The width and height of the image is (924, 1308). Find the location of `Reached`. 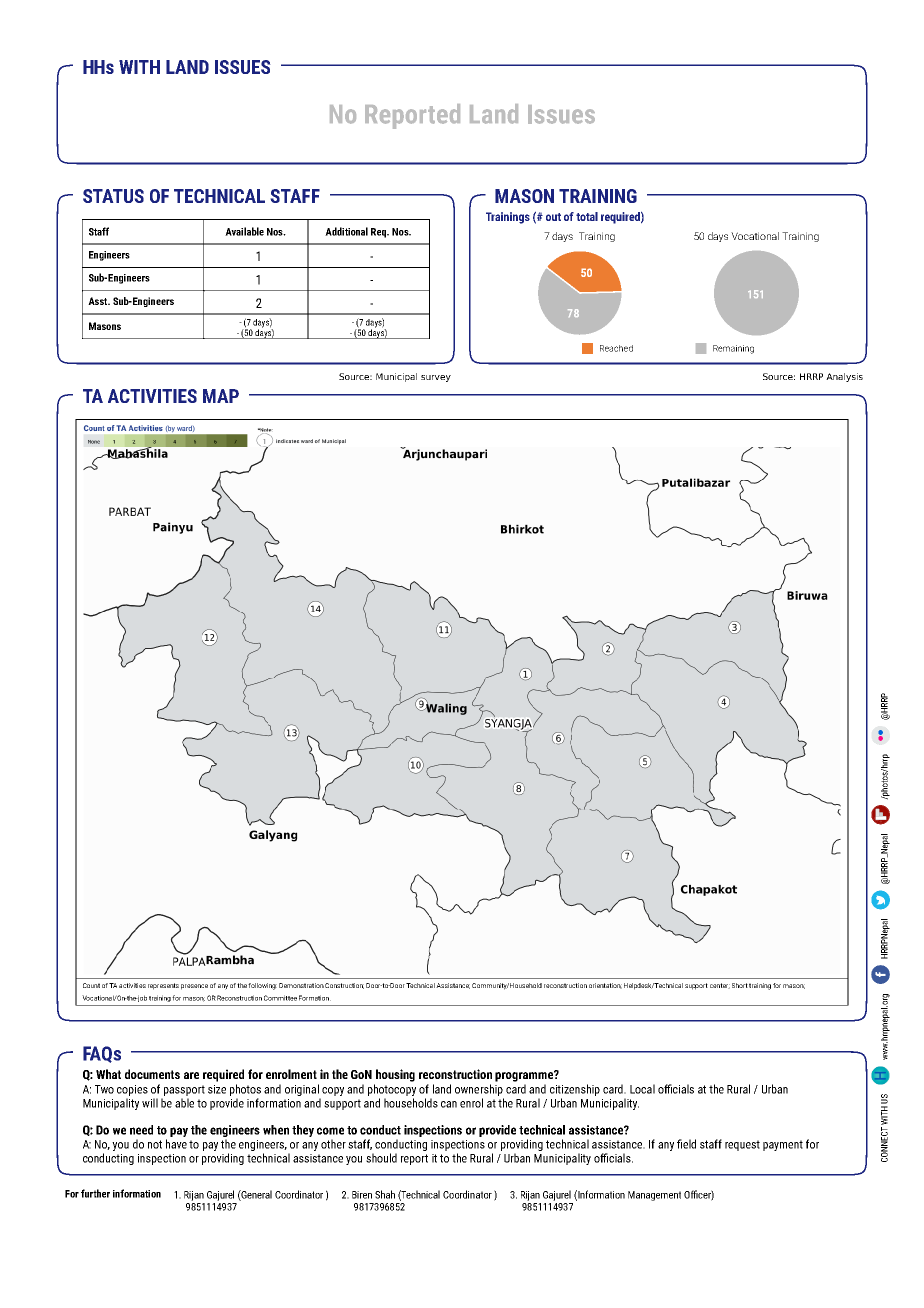

Reached is located at coordinates (616, 348).
